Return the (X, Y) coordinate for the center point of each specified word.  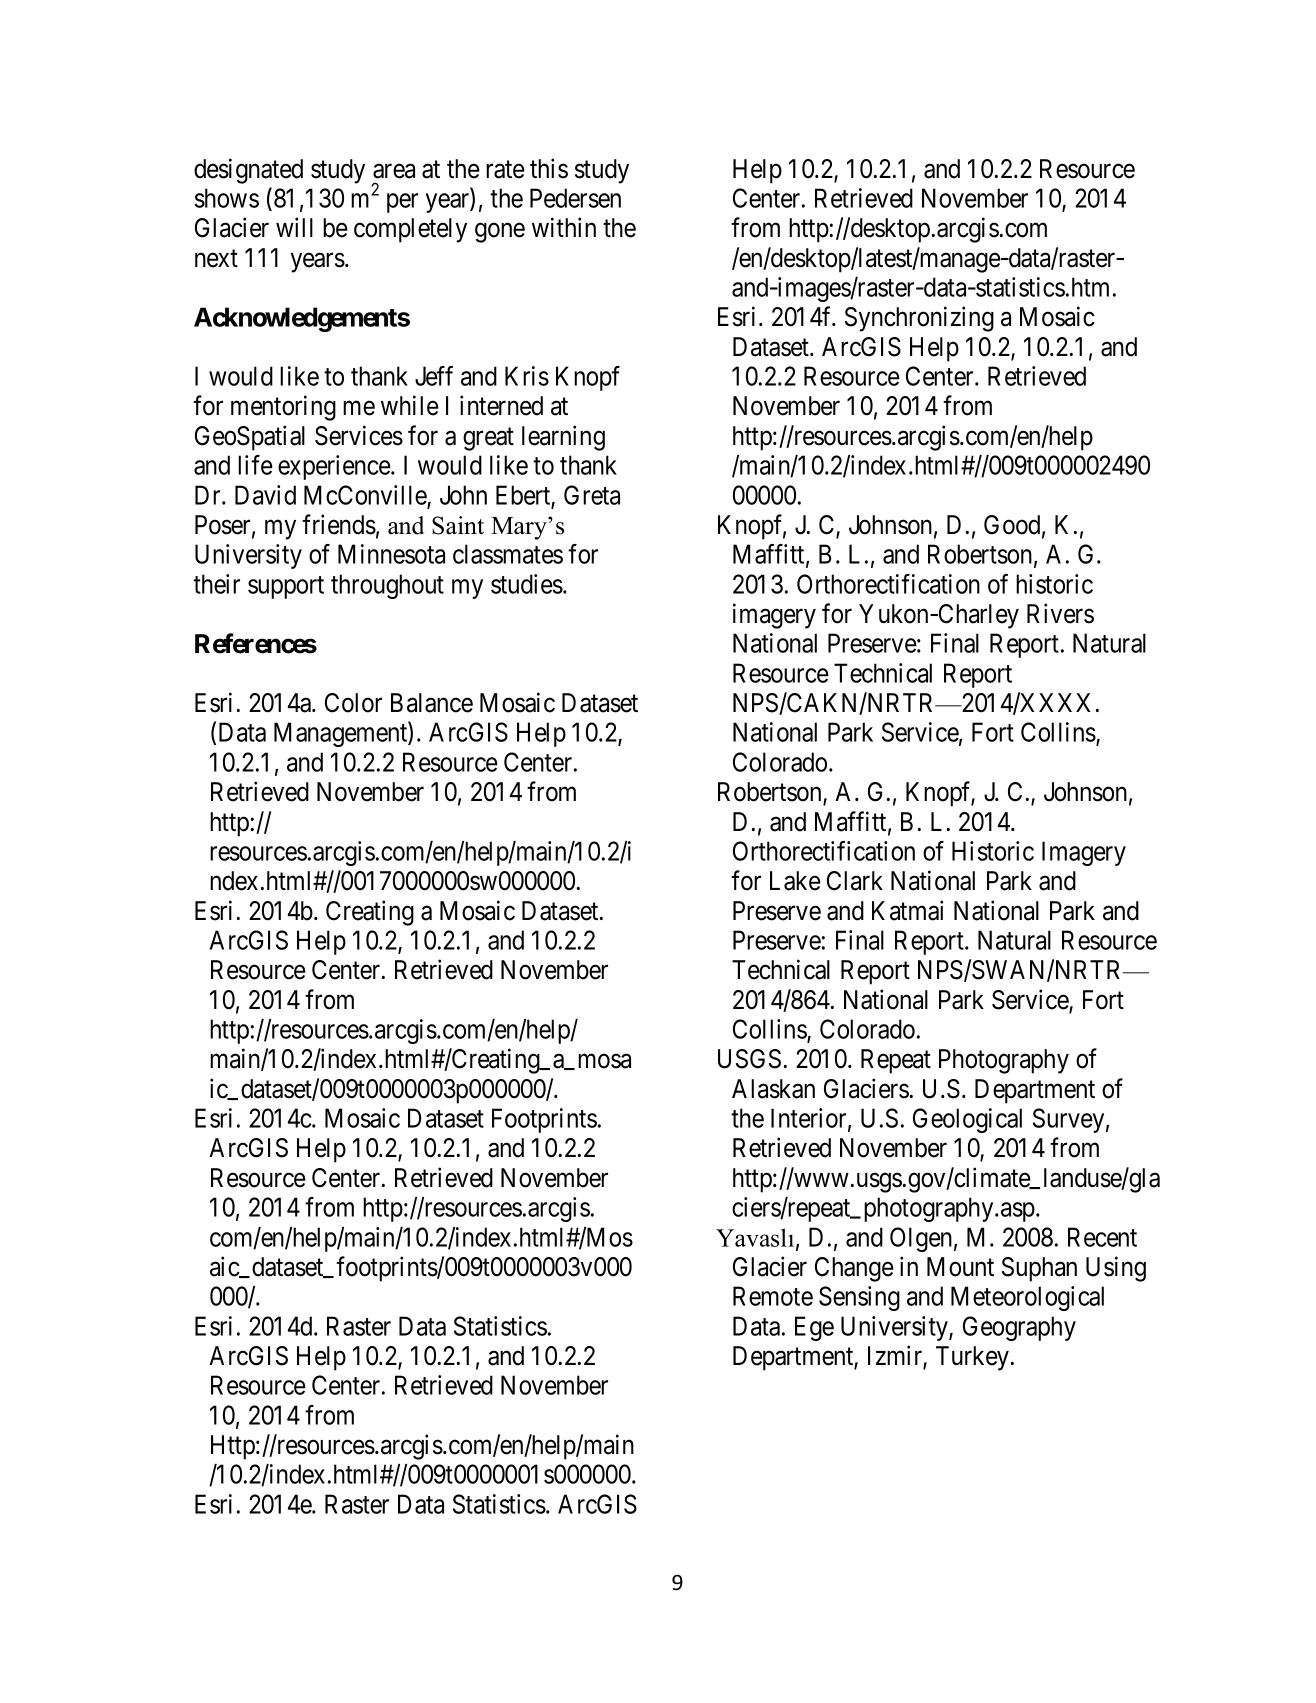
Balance (432, 703)
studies (527, 584)
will (294, 227)
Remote (773, 1296)
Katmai (907, 910)
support (286, 587)
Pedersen (575, 198)
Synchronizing (919, 319)
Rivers (1060, 613)
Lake (795, 881)
